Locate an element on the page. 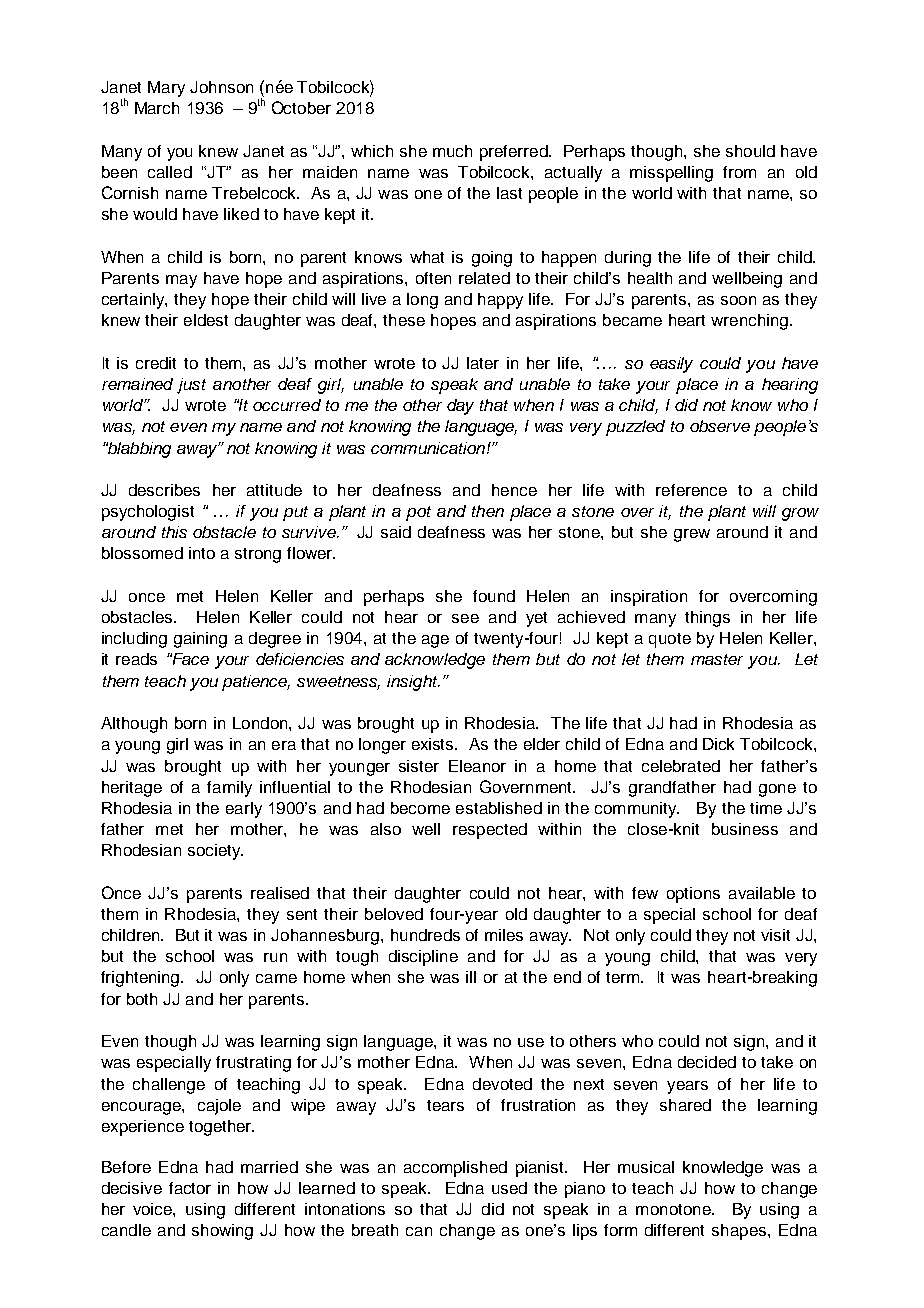 This page has height=1308, width=924. Johnson is located at coordinates (221, 87).
